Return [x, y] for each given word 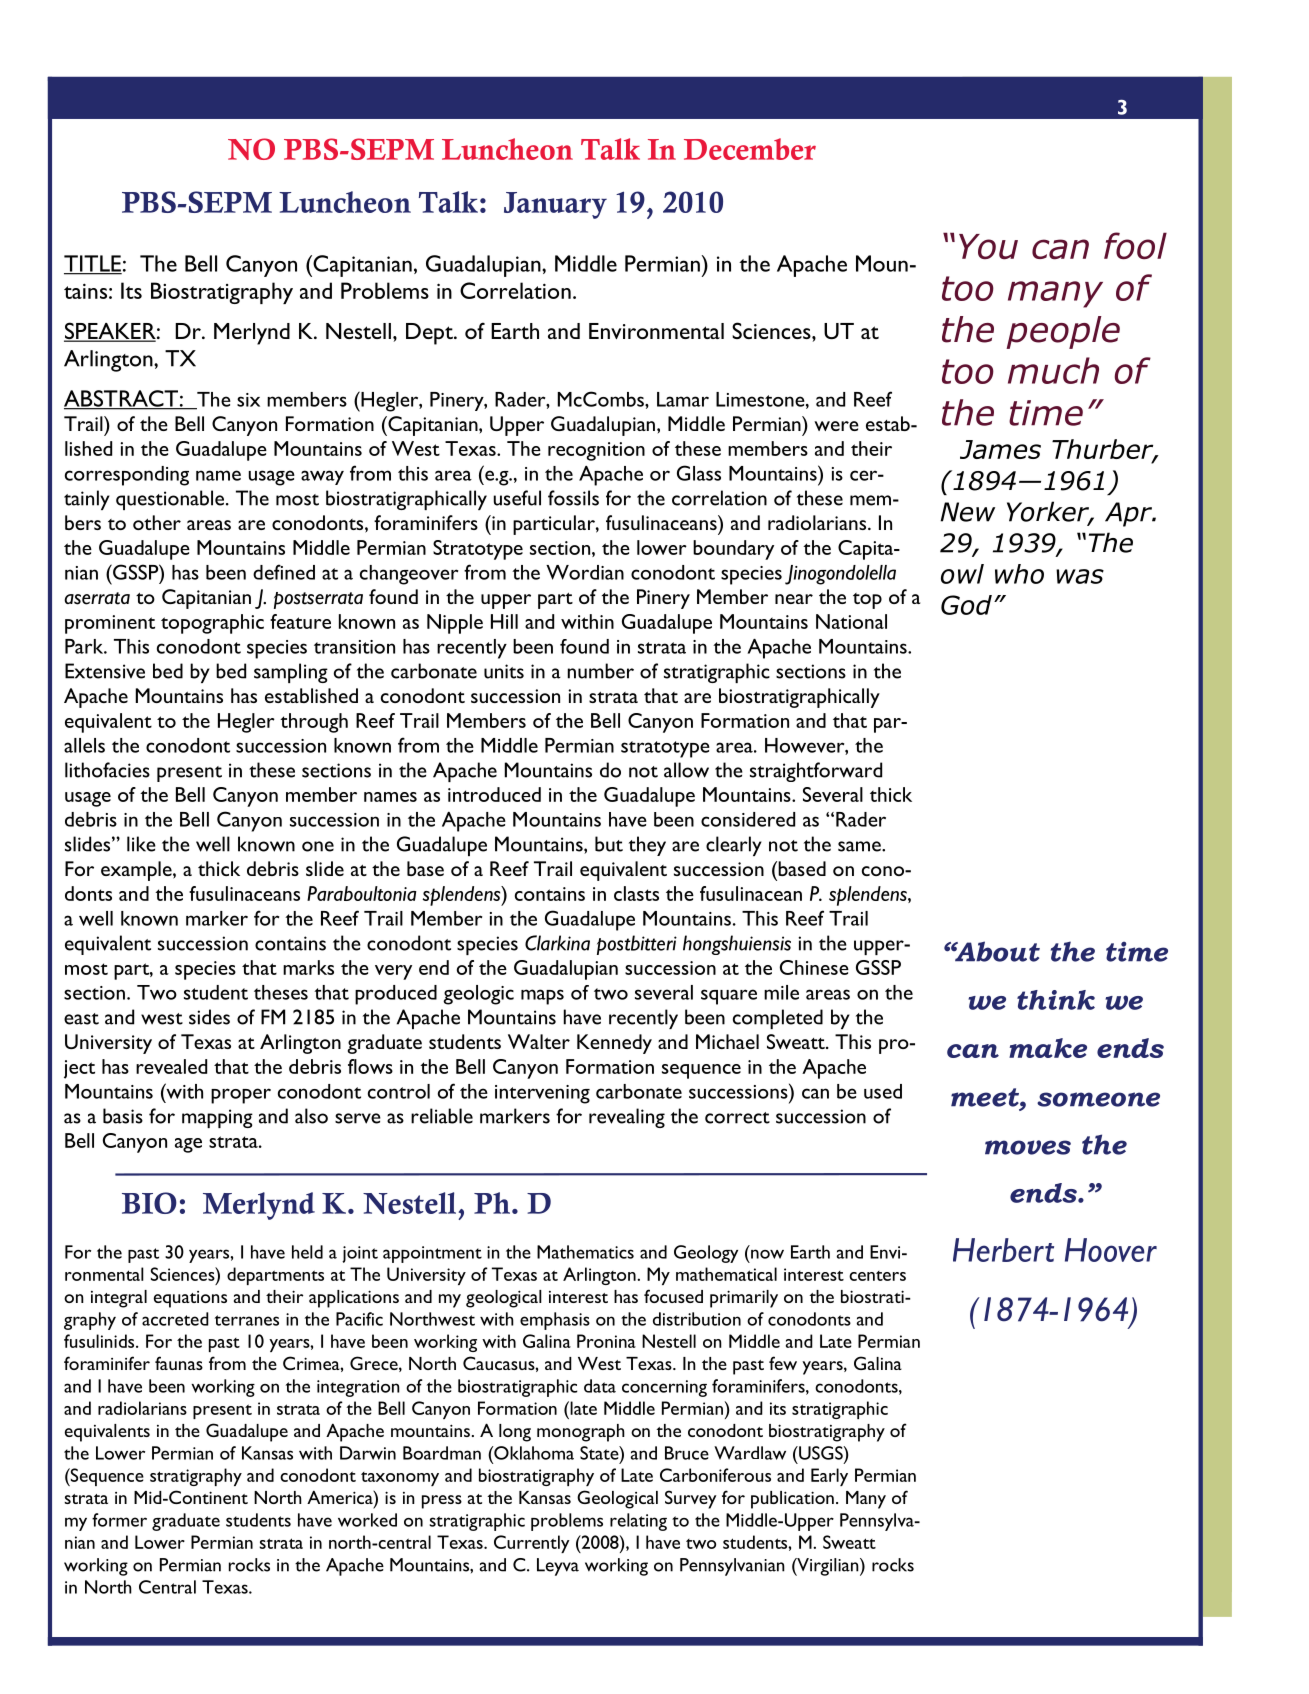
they [647, 846]
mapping [217, 1118]
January [555, 205]
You [988, 247]
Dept [430, 334]
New [967, 512]
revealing [627, 1118]
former [119, 1520]
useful [517, 498]
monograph [581, 1433]
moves [1028, 1147]
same [860, 846]
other [157, 522]
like [141, 844]
